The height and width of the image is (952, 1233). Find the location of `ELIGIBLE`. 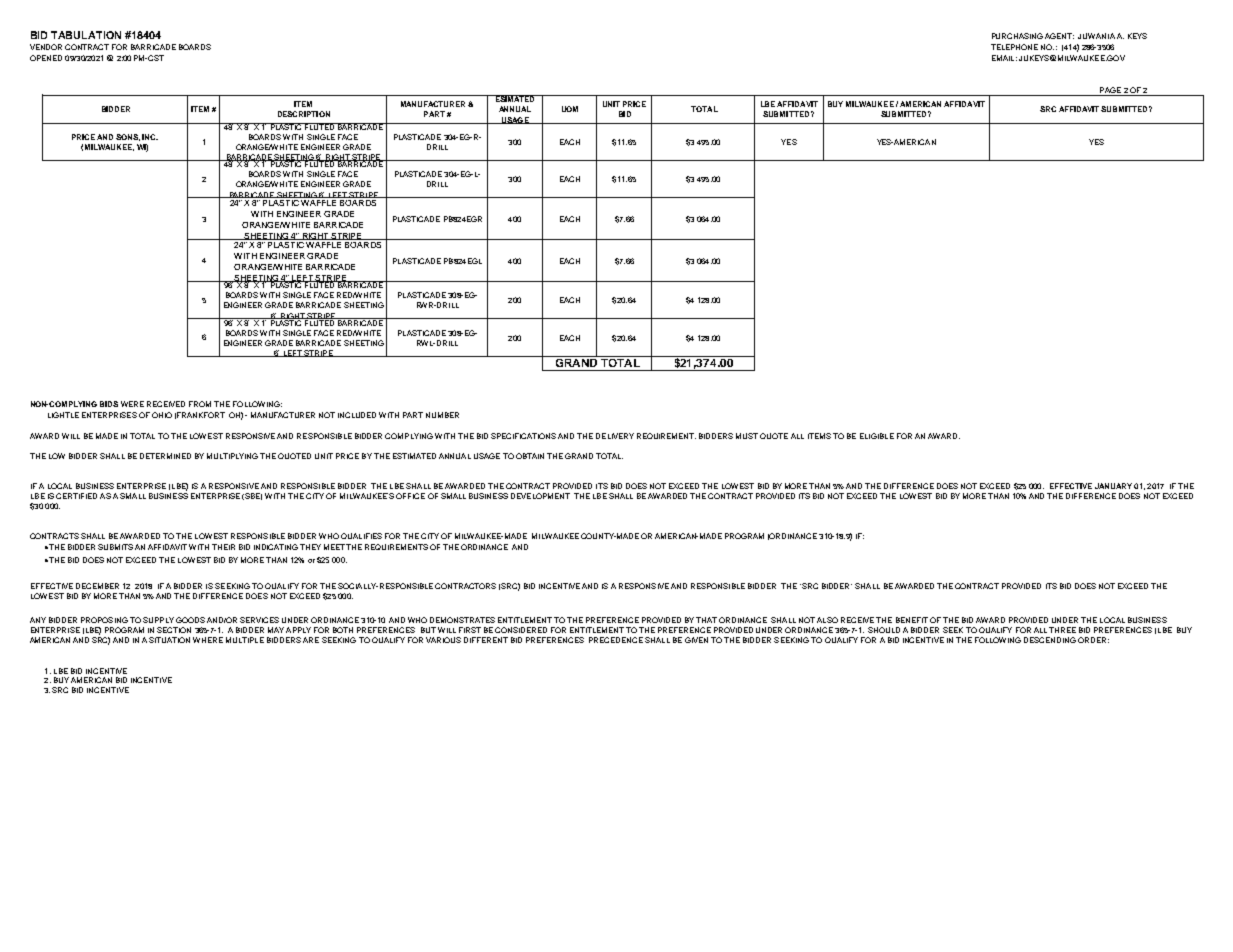

ELIGIBLE is located at coordinates (877, 436).
